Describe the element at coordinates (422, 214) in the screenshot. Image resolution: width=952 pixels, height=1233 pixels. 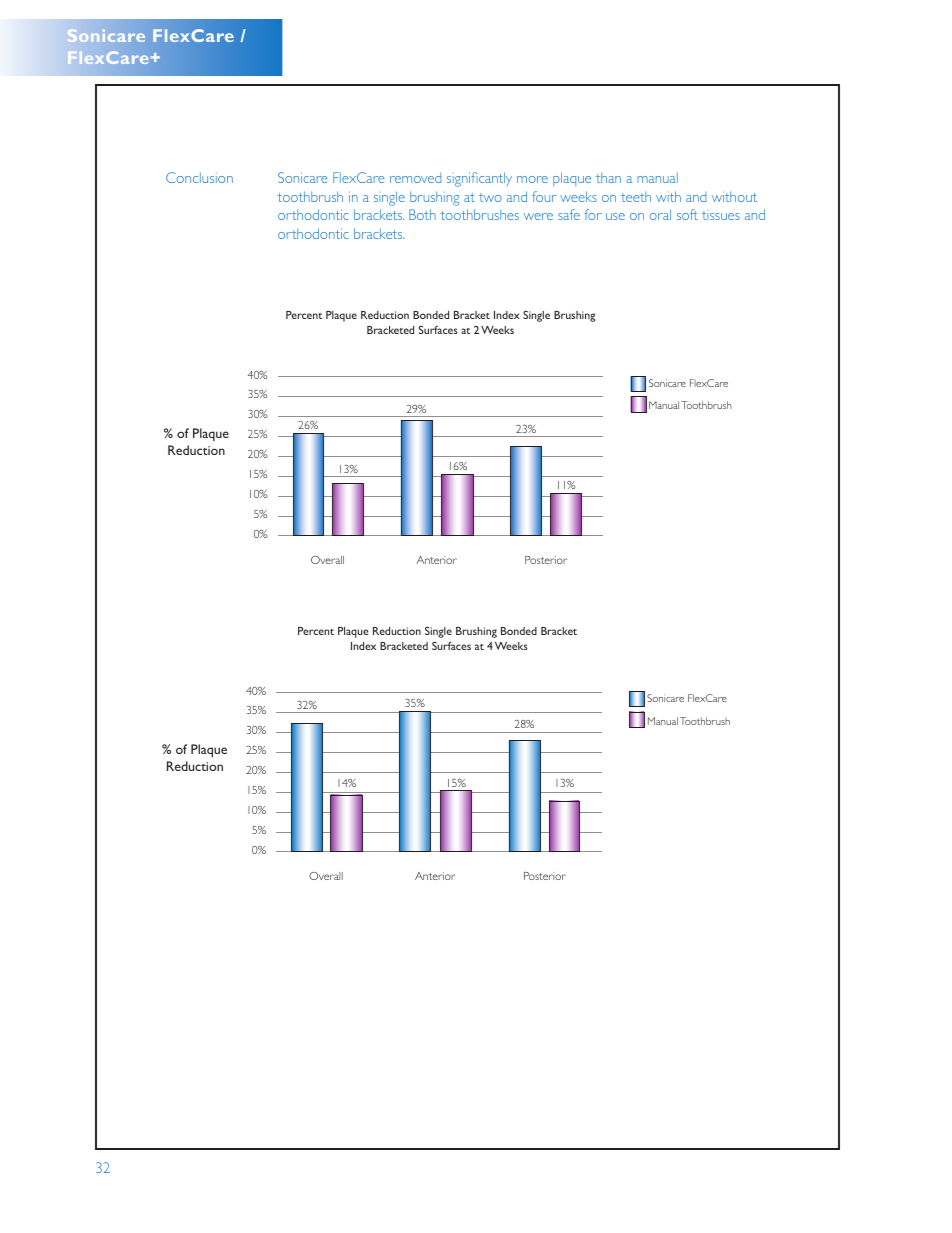
I see `Both` at that location.
